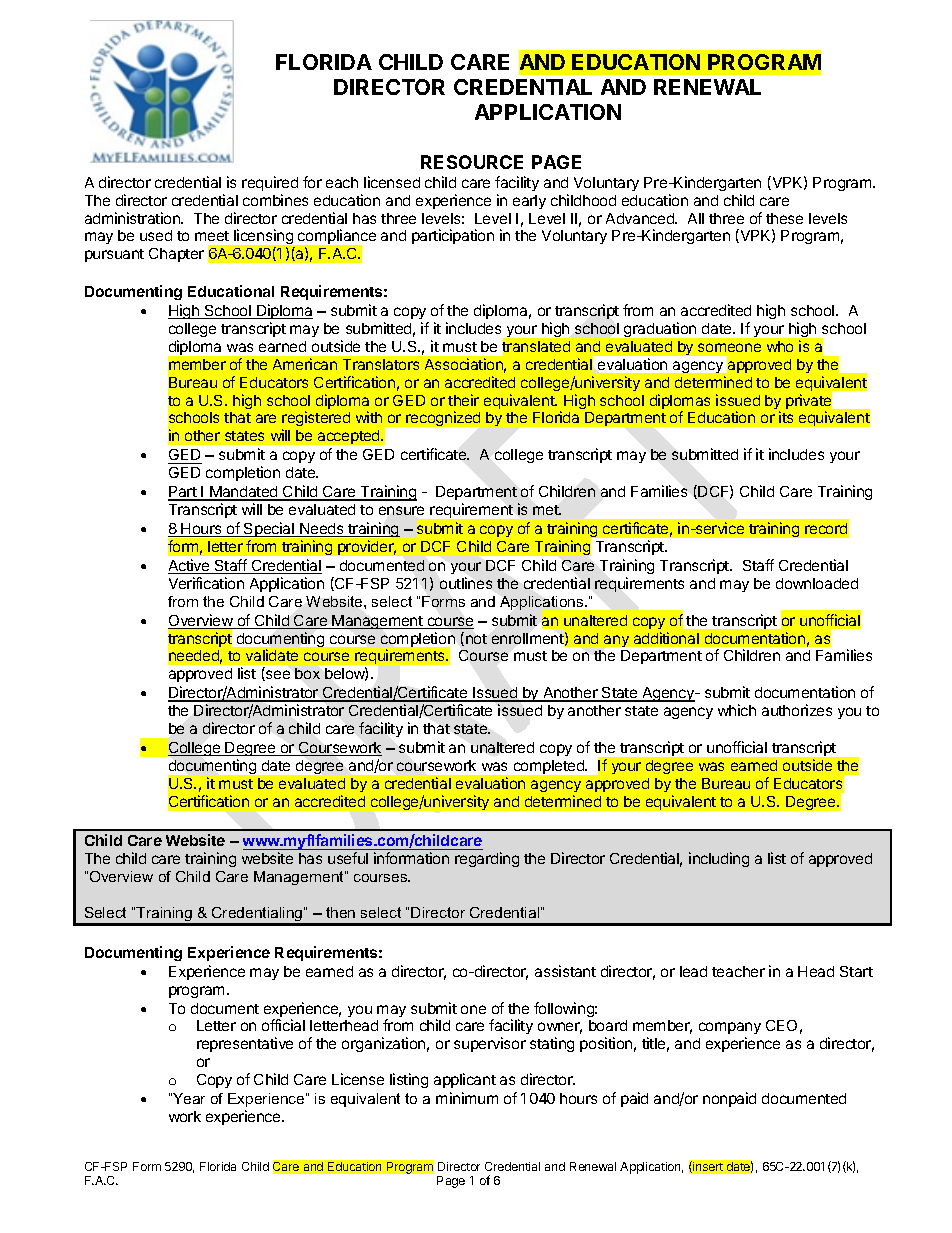  Describe the element at coordinates (245, 1044) in the screenshot. I see `representative` at that location.
